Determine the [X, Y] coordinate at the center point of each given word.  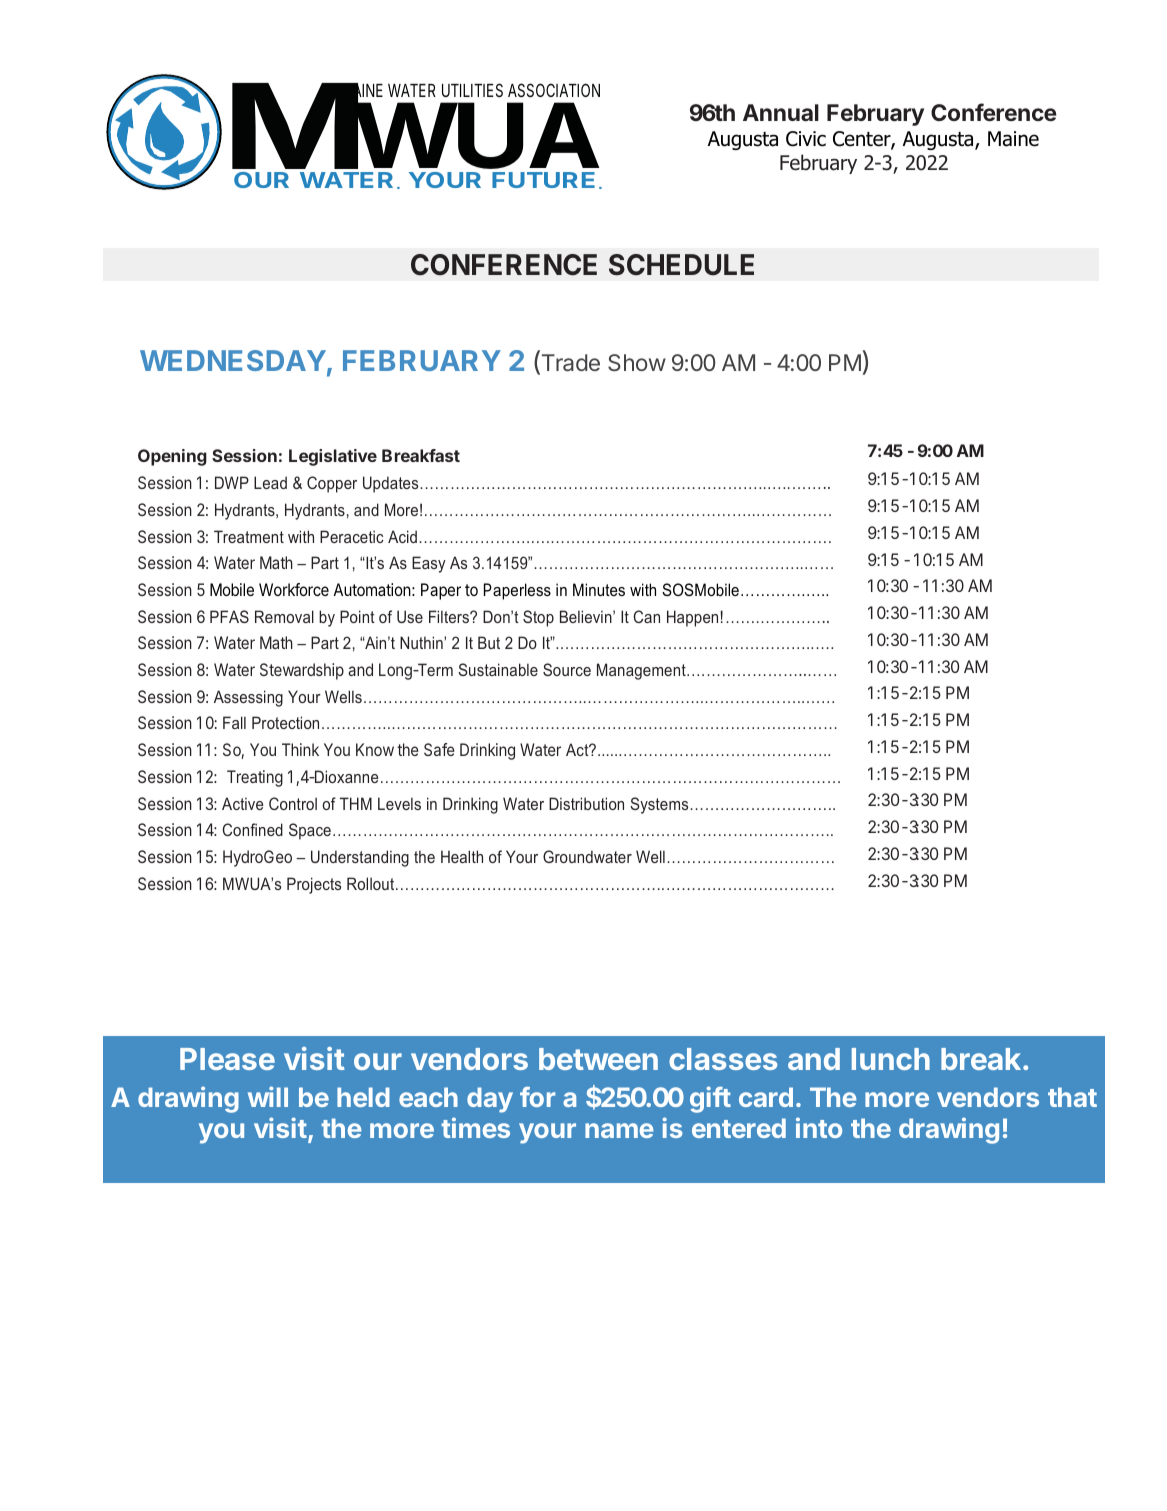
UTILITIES [472, 90]
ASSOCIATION [554, 90]
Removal [284, 616]
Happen [692, 618]
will [268, 1096]
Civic [806, 139]
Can [646, 616]
